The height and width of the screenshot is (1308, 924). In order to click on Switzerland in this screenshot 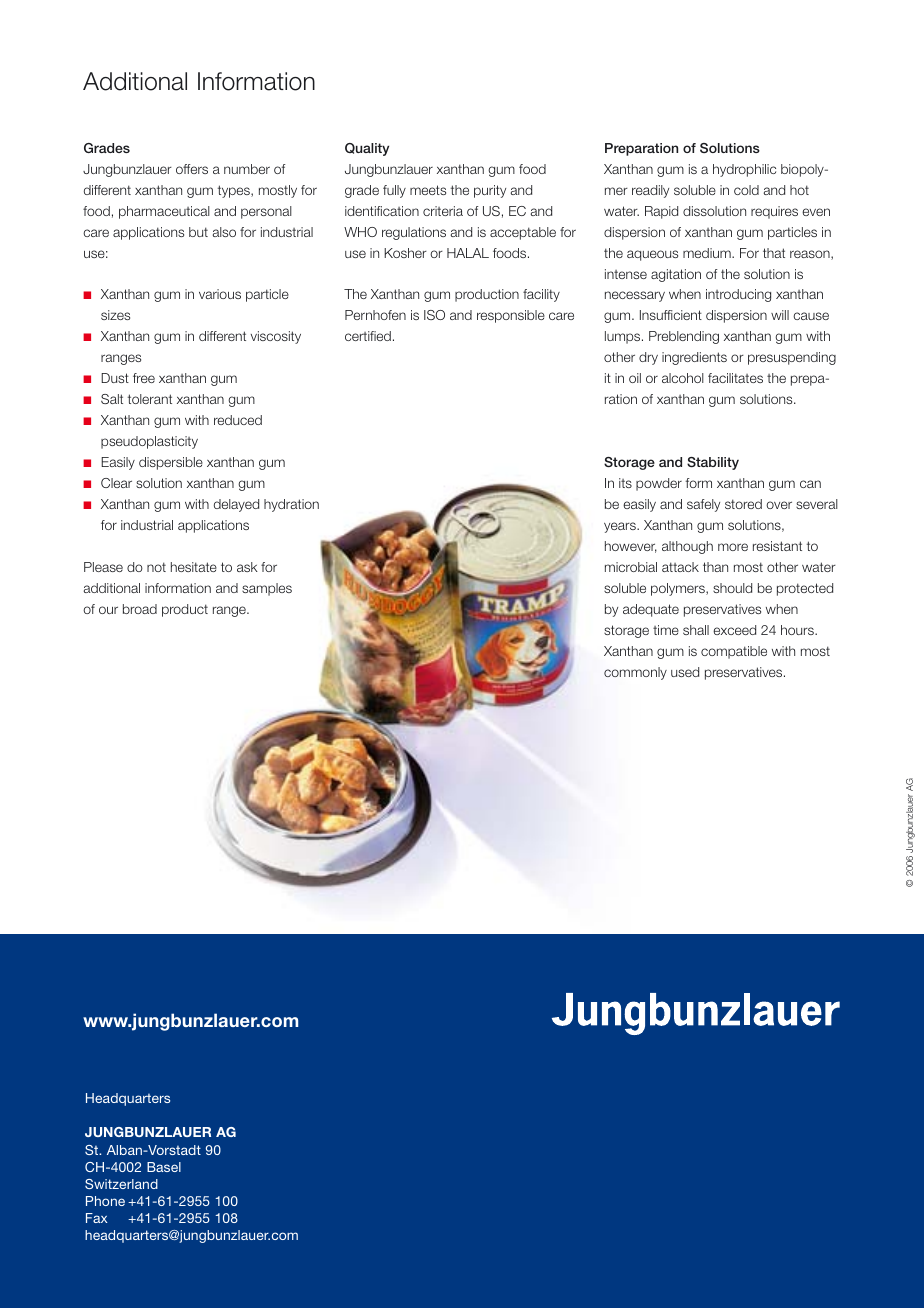, I will do `click(121, 1184)`.
